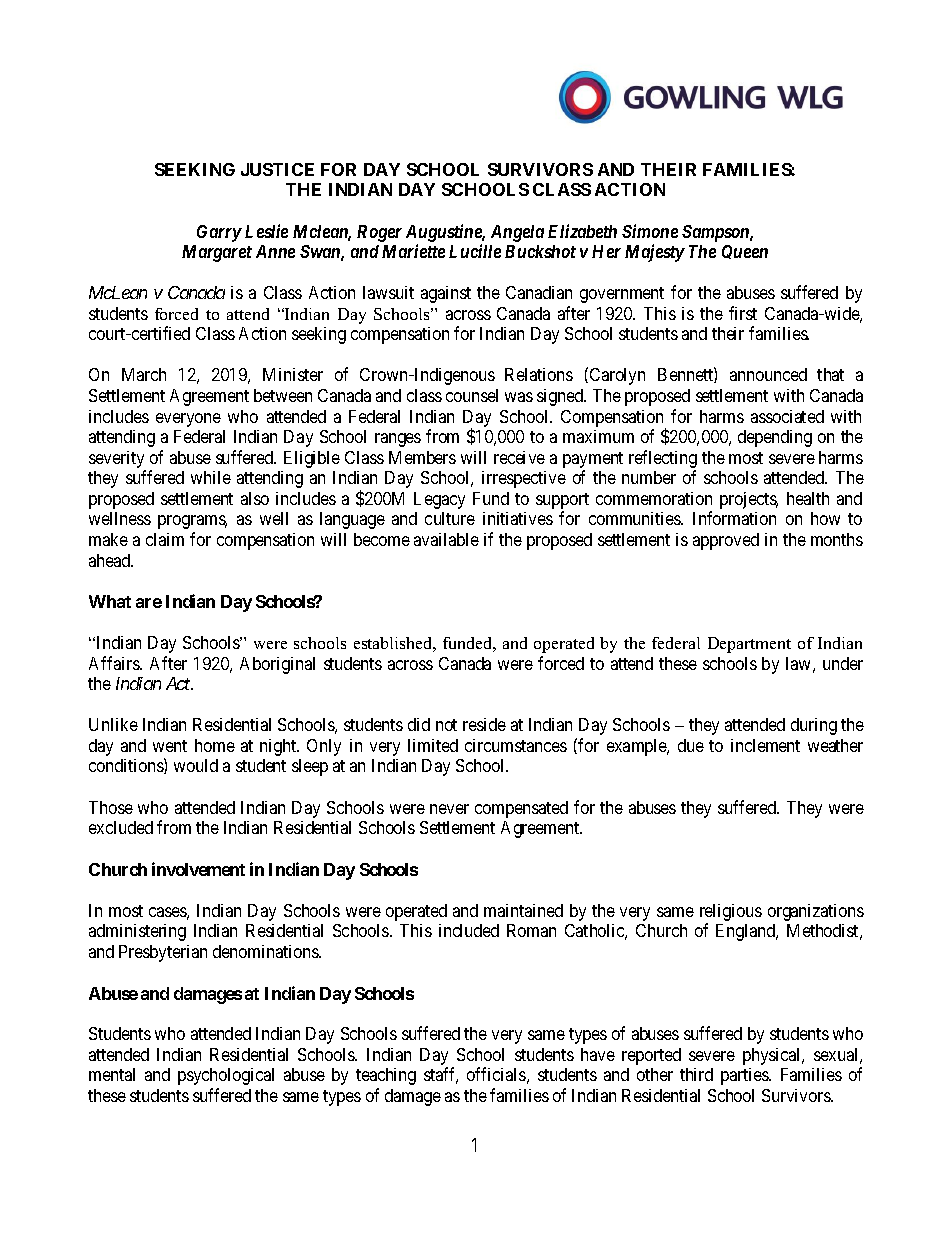 The width and height of the screenshot is (952, 1233). Describe the element at coordinates (449, 809) in the screenshot. I see `never` at that location.
